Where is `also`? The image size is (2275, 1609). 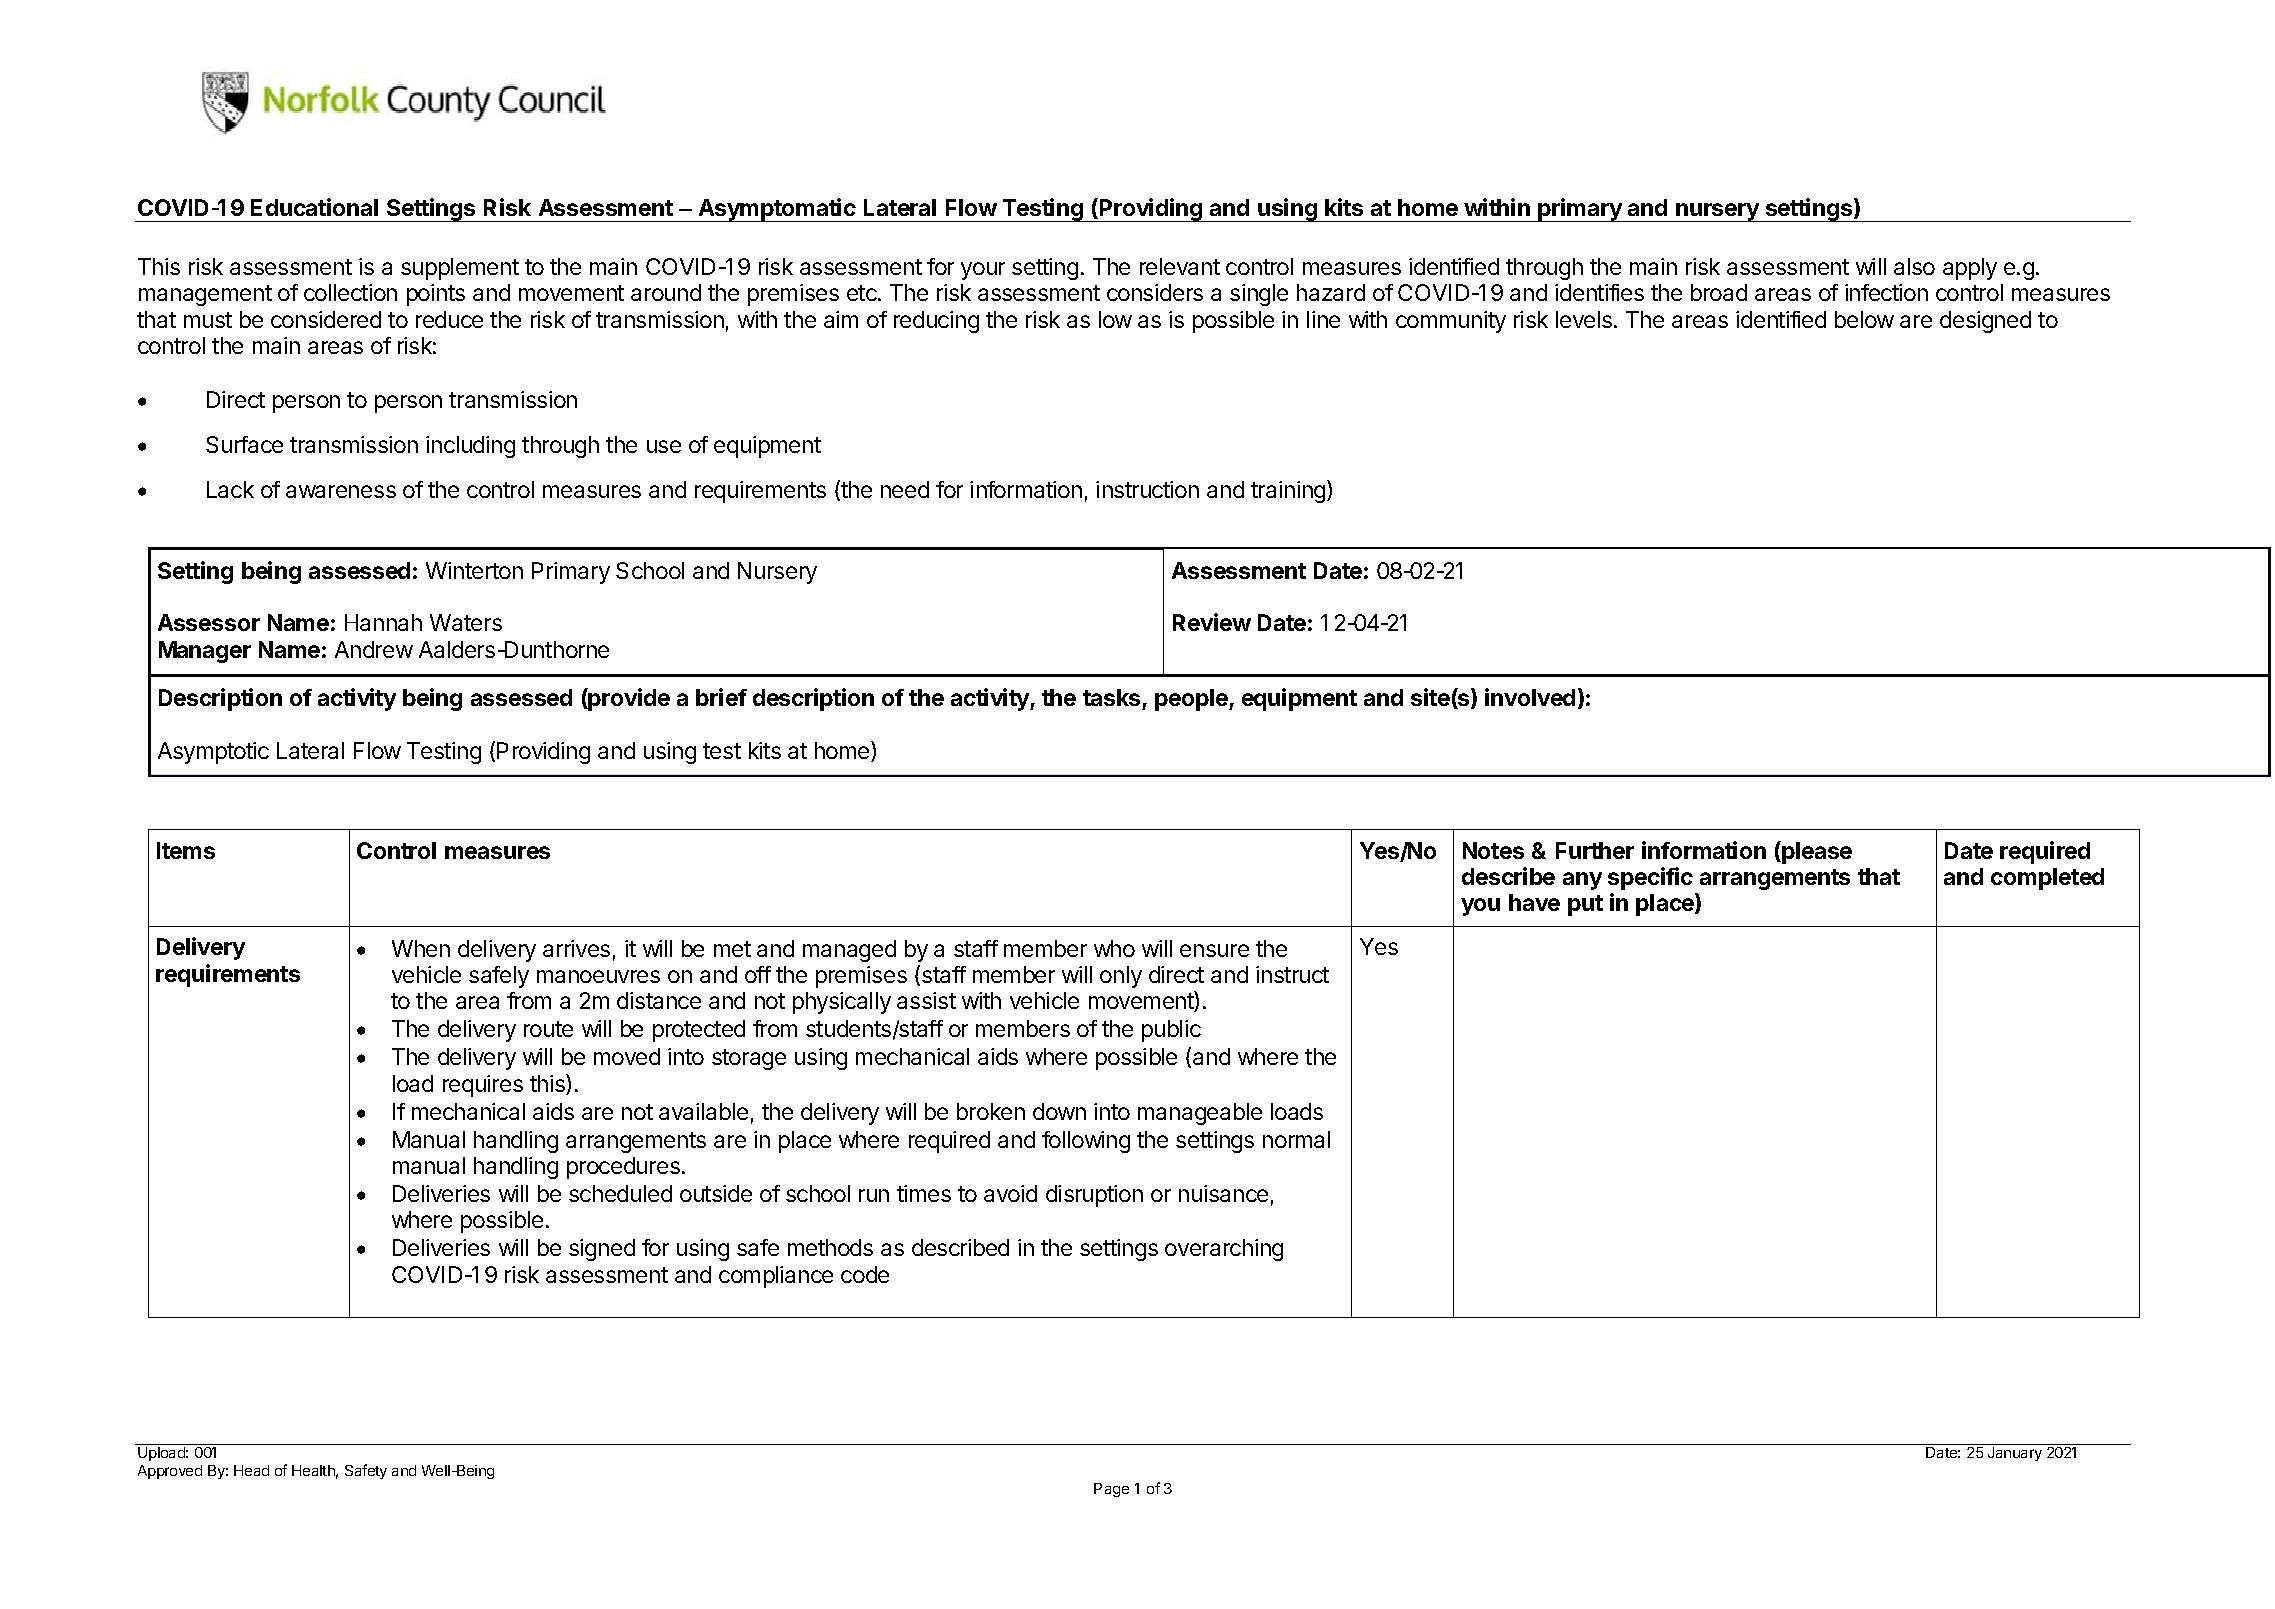
also is located at coordinates (1914, 266).
